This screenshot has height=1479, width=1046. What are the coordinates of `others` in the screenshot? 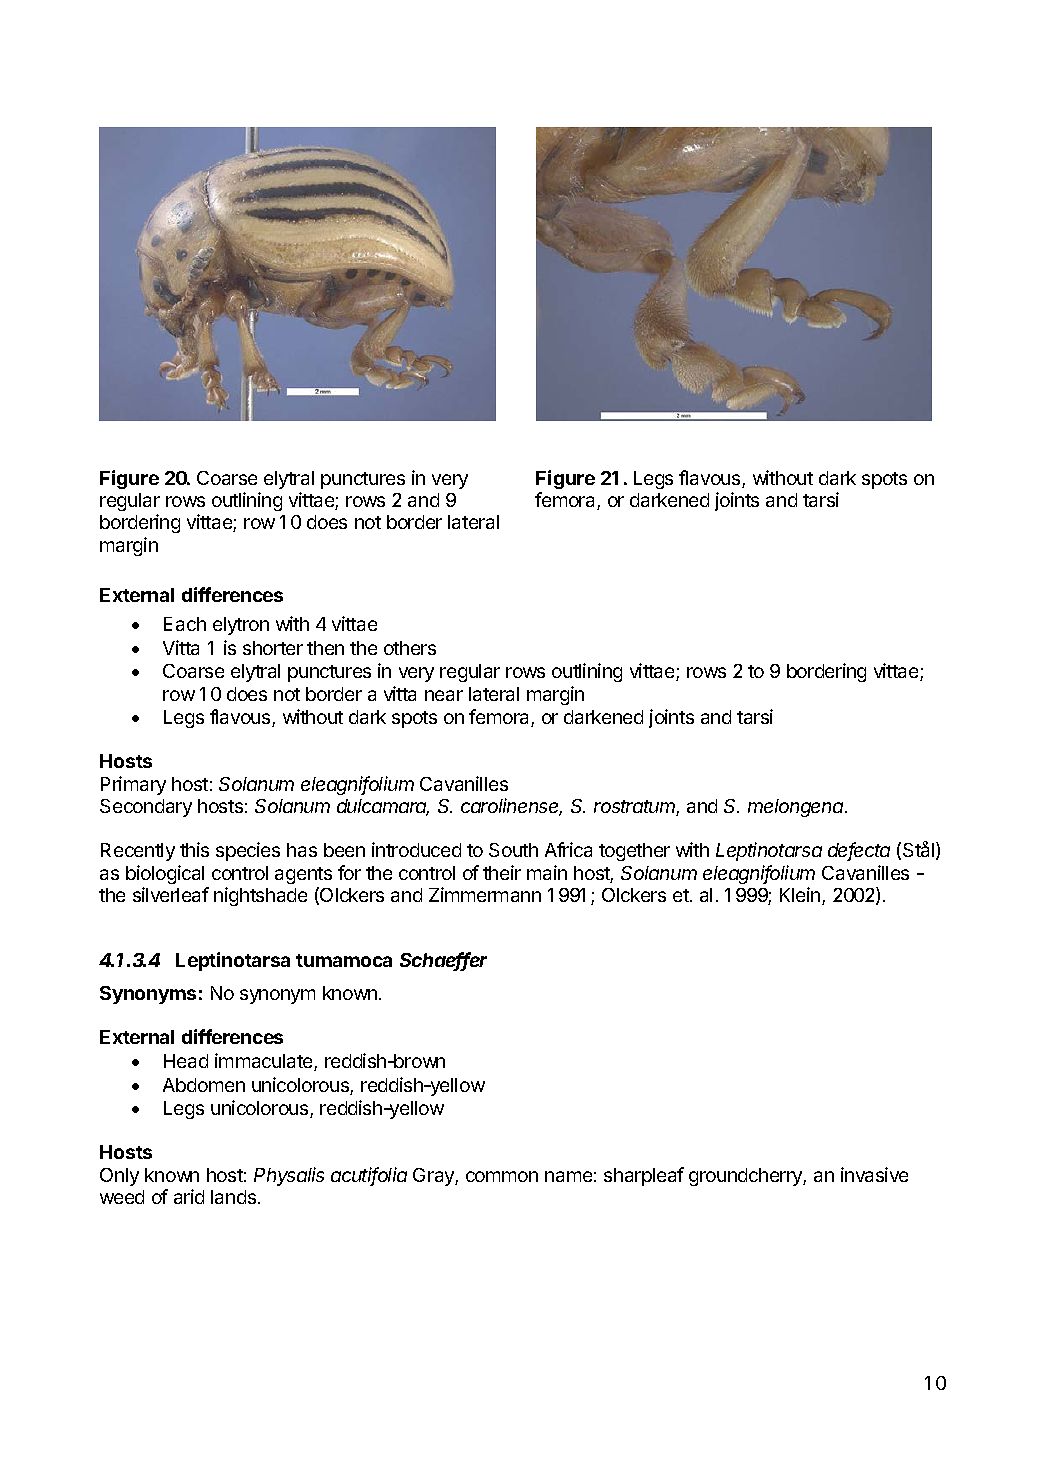 It's located at (410, 648).
